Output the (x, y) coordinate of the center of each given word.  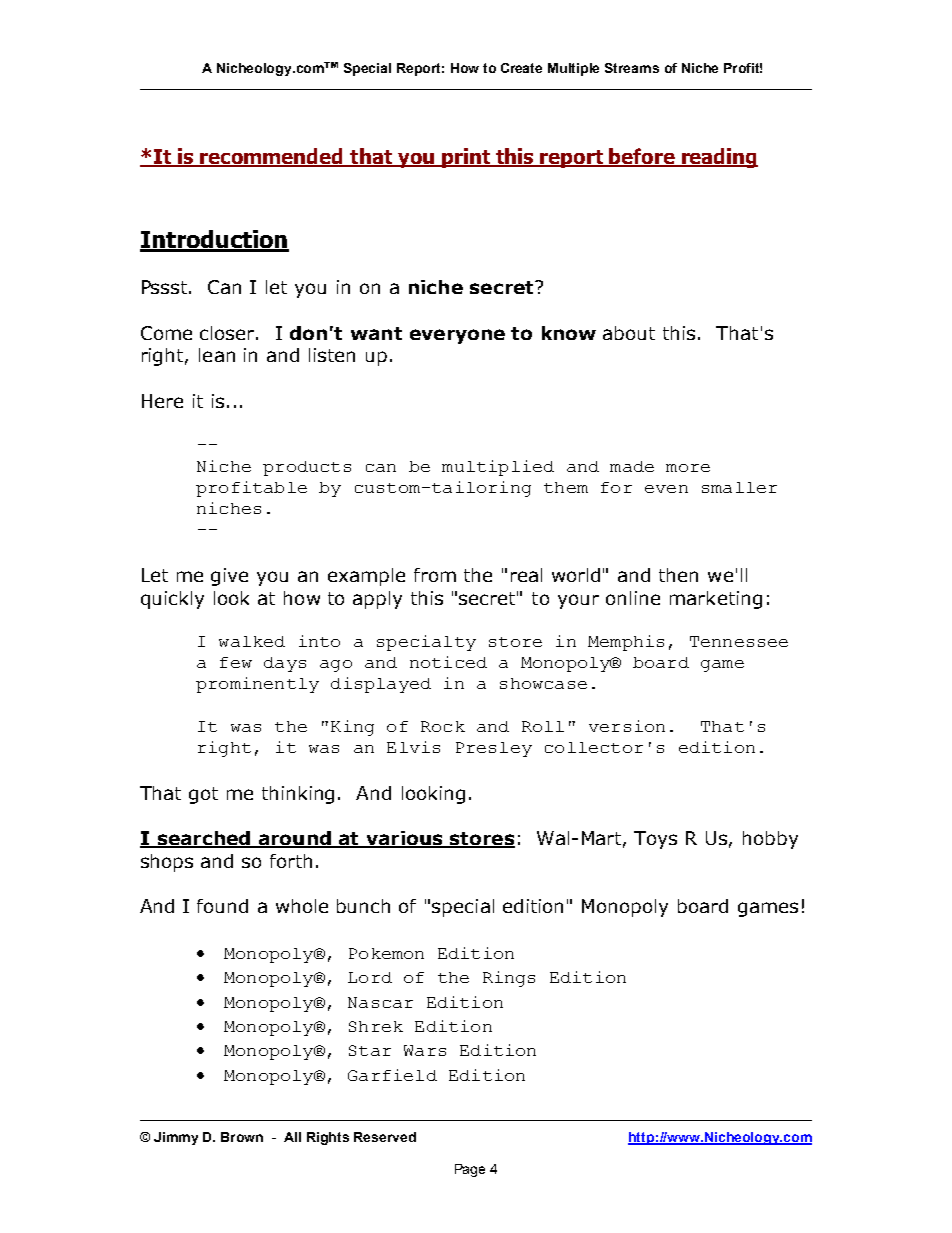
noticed (448, 662)
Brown (242, 1137)
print (466, 158)
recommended (272, 157)
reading (719, 158)
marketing (716, 600)
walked (252, 641)
